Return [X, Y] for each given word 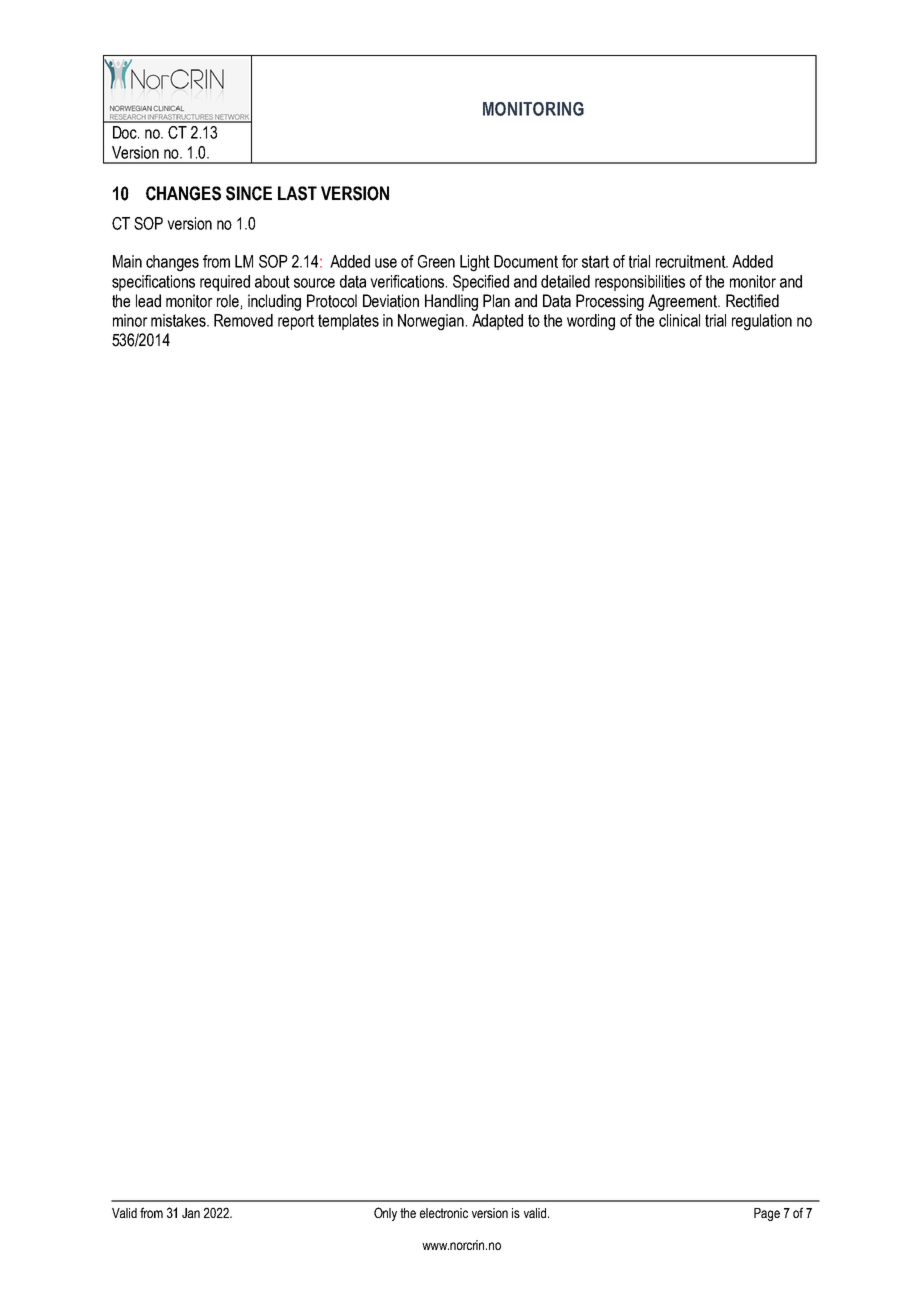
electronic [444, 1213]
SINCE [249, 193]
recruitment [692, 261]
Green [436, 261]
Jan [191, 1213]
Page [767, 1214]
